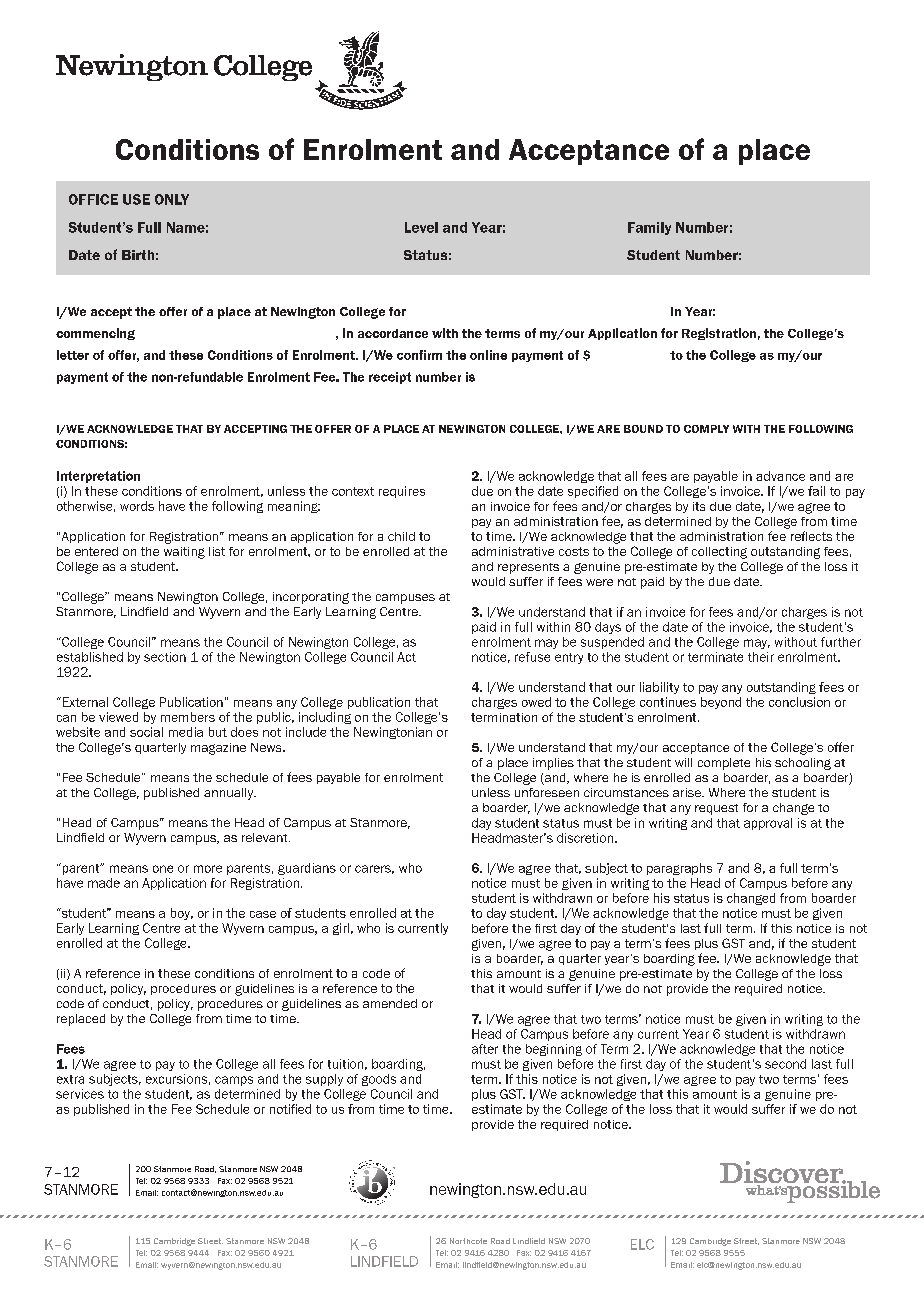 The height and width of the document is (1308, 924). I want to click on administrative, so click(513, 551).
